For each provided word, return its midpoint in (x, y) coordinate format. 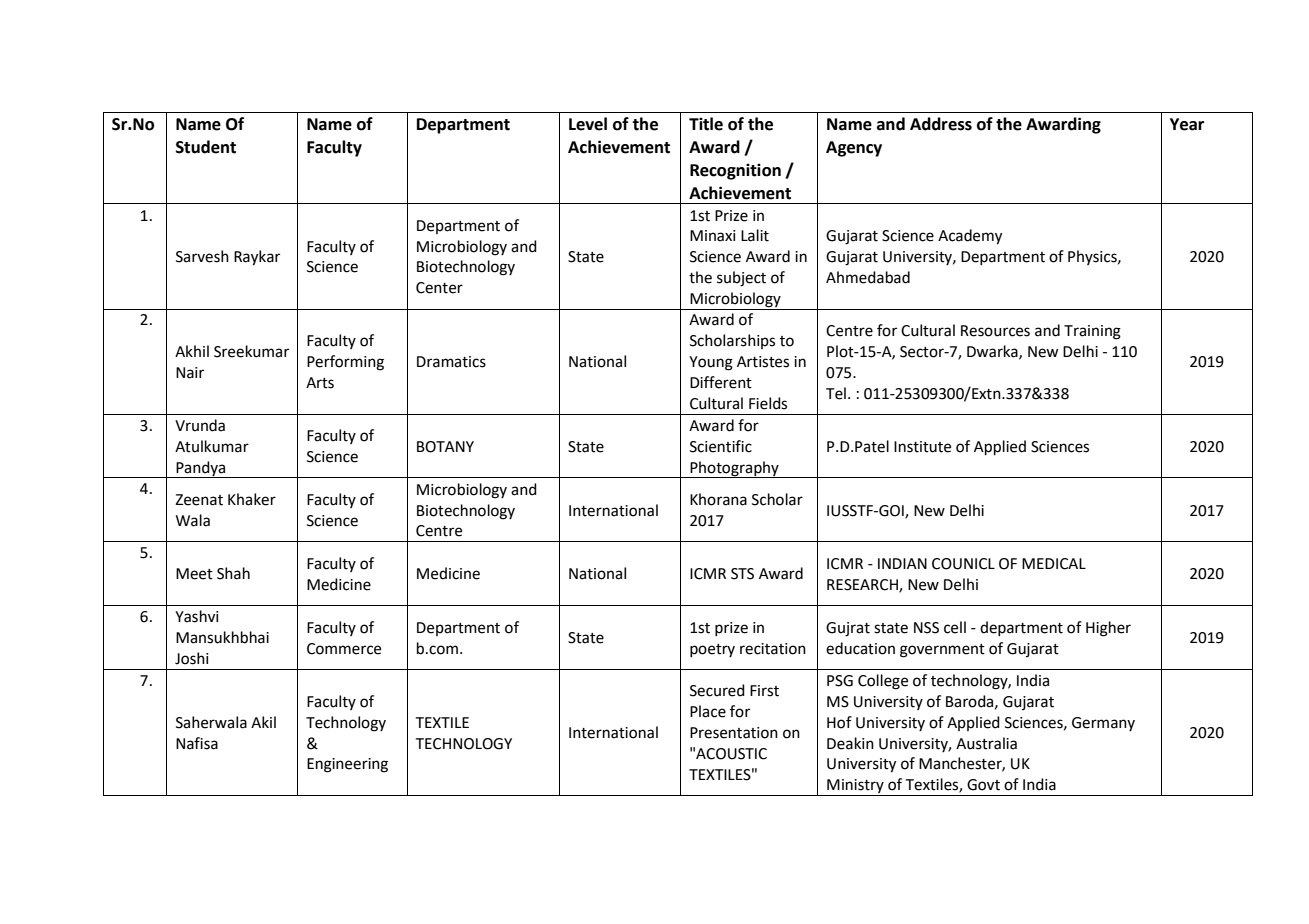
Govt (983, 785)
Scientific (721, 446)
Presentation (734, 733)
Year (1187, 124)
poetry (712, 650)
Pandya (201, 469)
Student (206, 147)
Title (706, 124)
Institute (922, 447)
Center (439, 288)
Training (1092, 332)
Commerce (344, 649)
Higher (1108, 629)
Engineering (347, 765)
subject (741, 279)
